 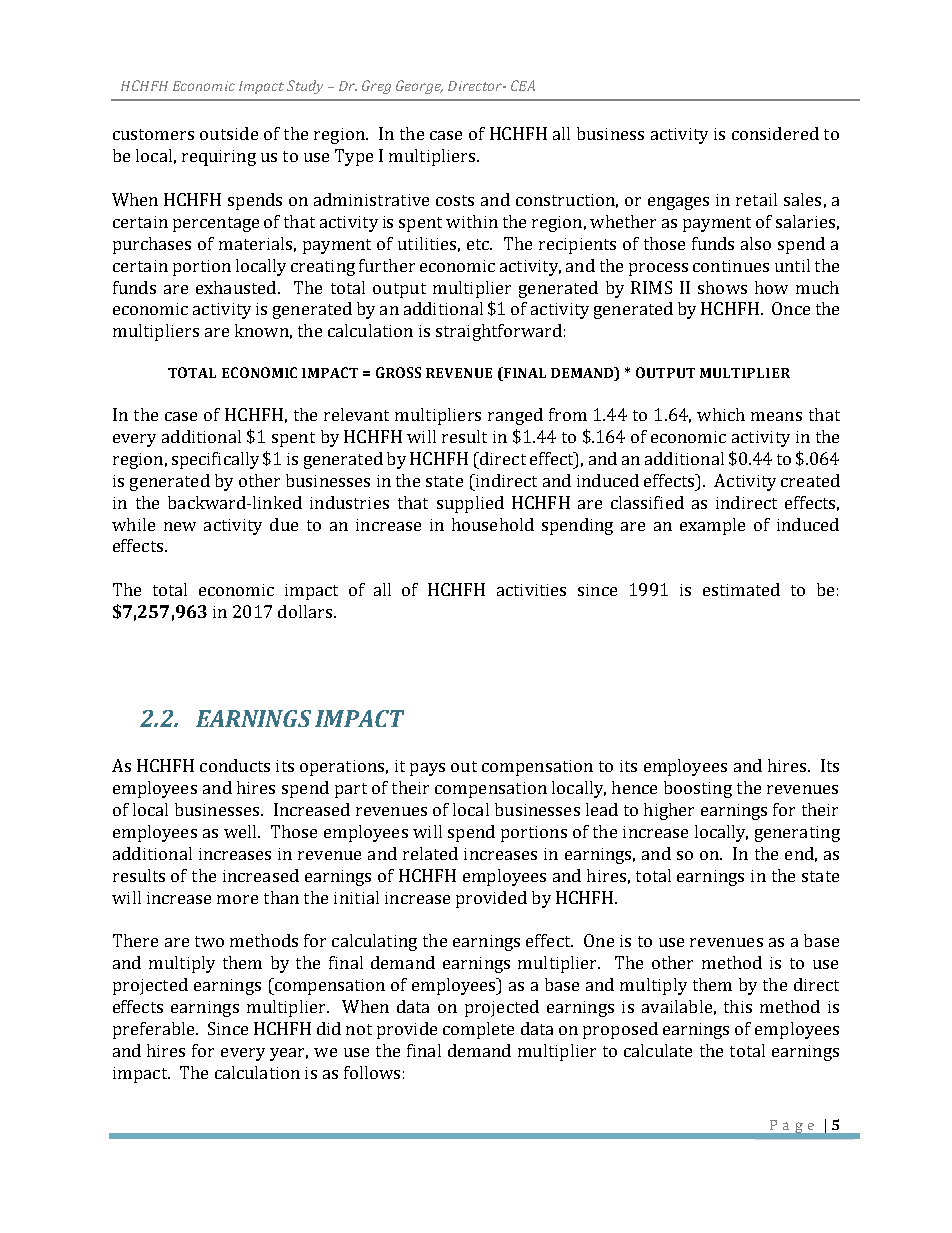 What do you see at coordinates (155, 1030) in the page?
I see `preferable` at bounding box center [155, 1030].
